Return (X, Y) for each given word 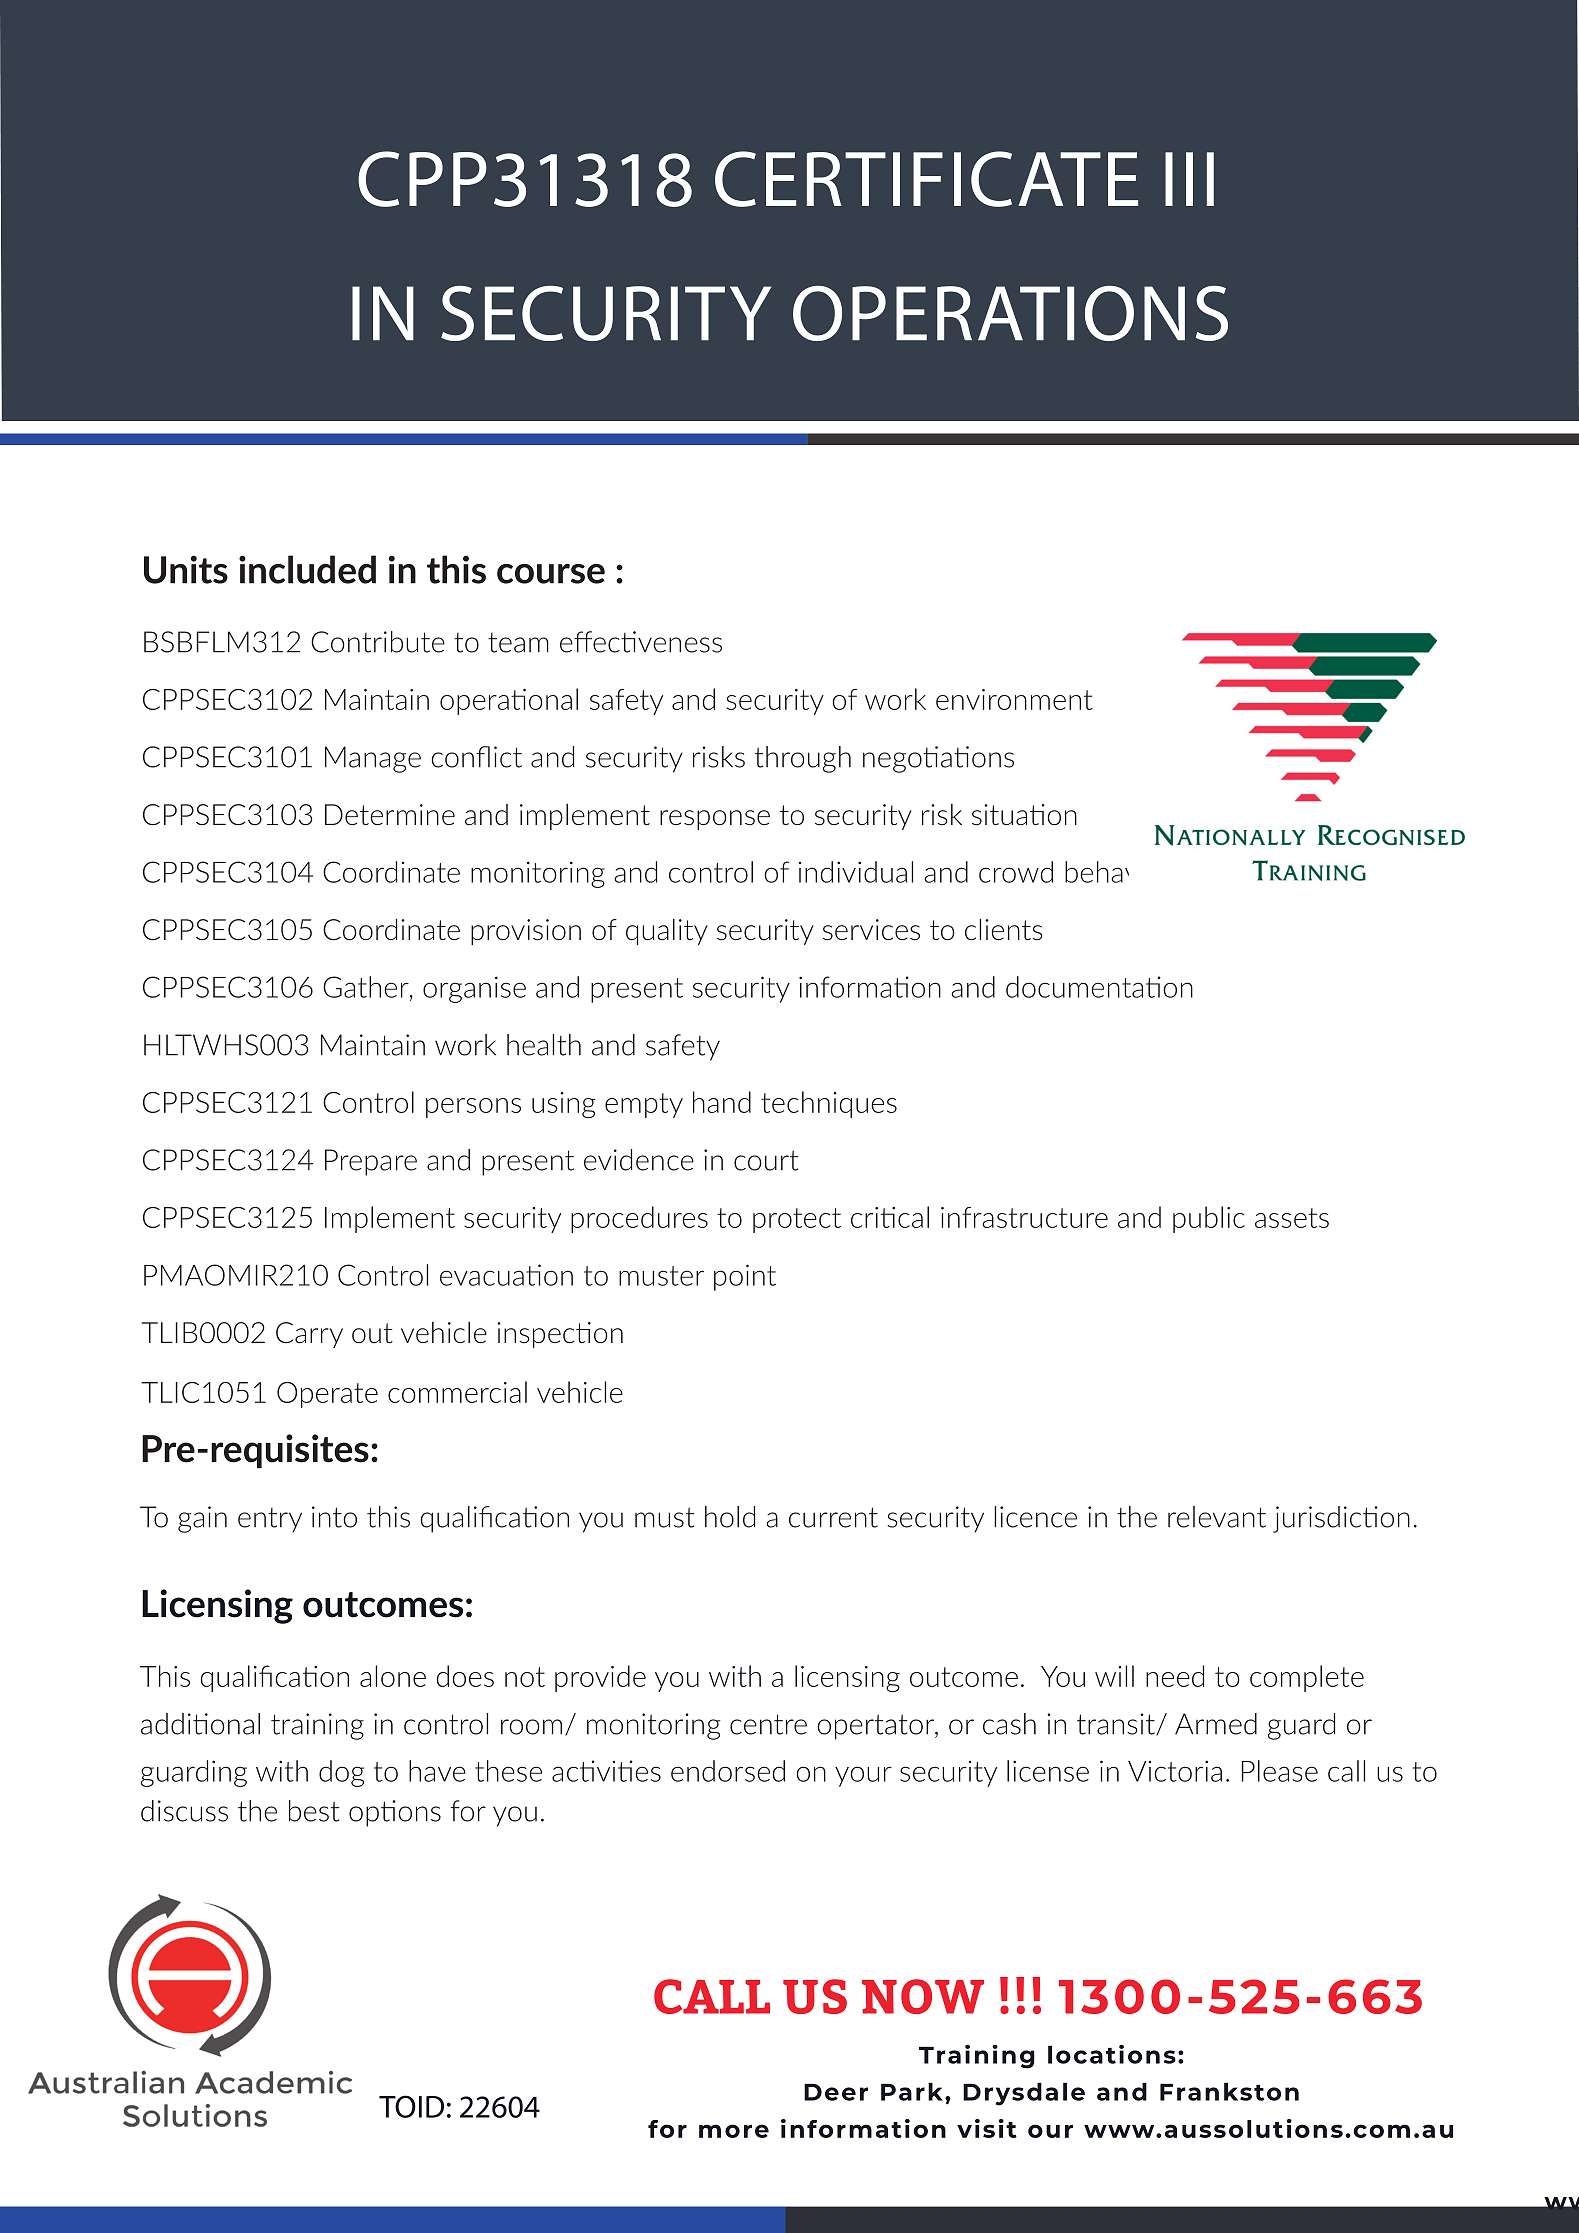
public (1209, 1219)
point (745, 1277)
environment (1014, 699)
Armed (1216, 1724)
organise (474, 989)
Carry (309, 1335)
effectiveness (641, 642)
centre (768, 1724)
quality (667, 931)
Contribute (378, 642)
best (314, 1811)
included (307, 569)
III (1189, 179)
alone (393, 1676)
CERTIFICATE (926, 179)
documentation (1099, 987)
